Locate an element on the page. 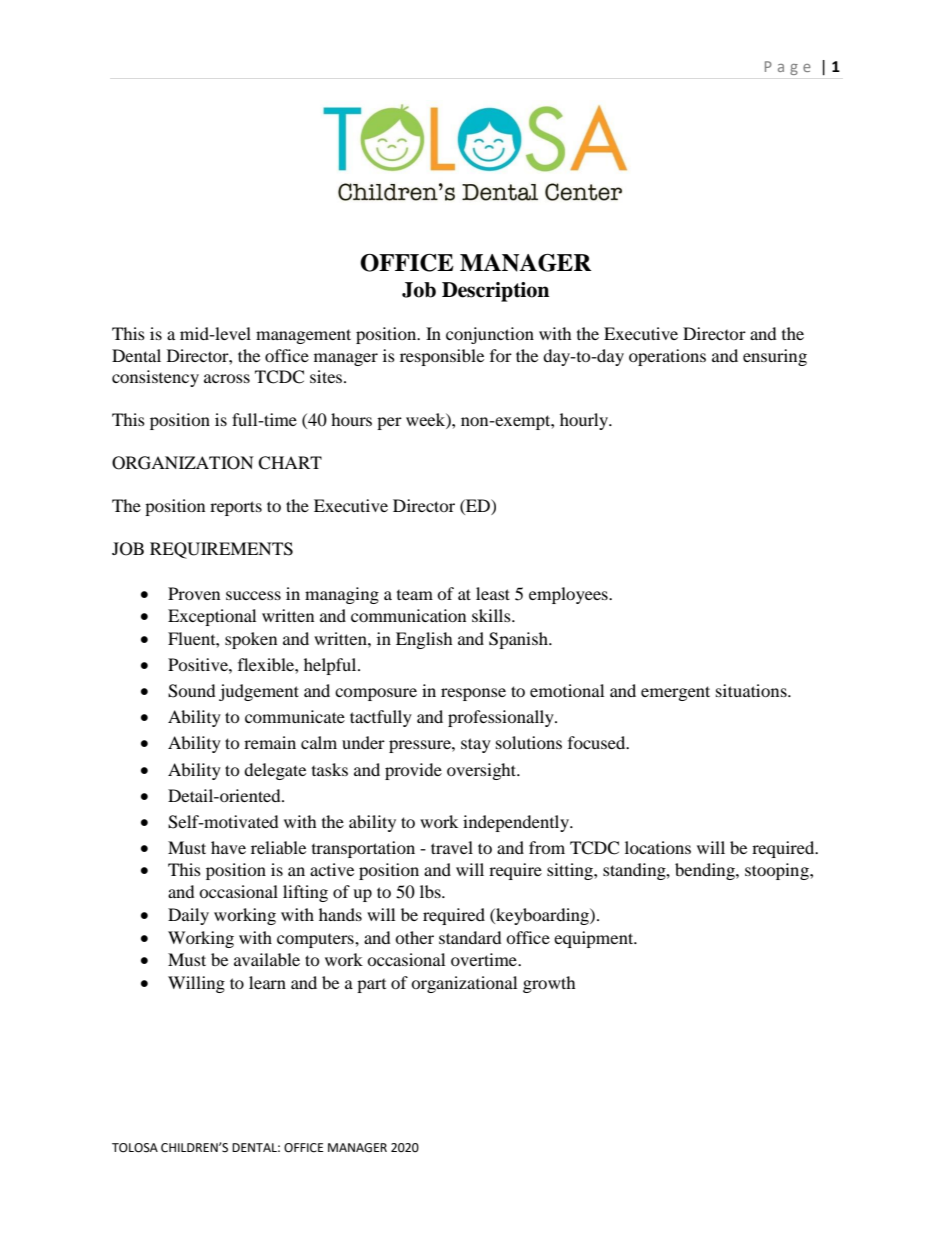  standard is located at coordinates (470, 937).
